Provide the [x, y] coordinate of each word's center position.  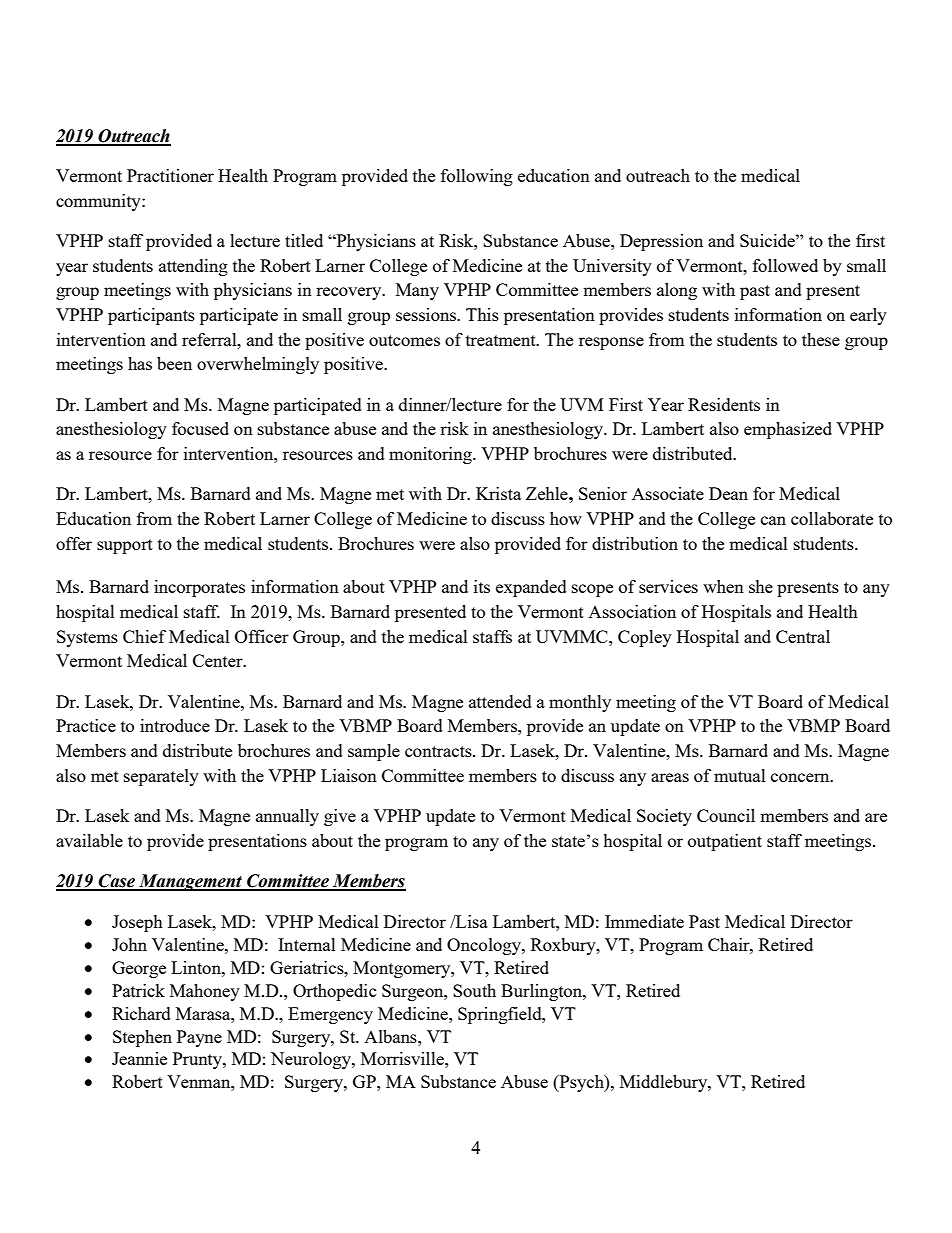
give [340, 817]
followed [785, 265]
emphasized [788, 430]
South [474, 990]
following [477, 177]
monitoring [431, 455]
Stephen [142, 1038]
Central [803, 636]
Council [726, 815]
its [482, 586]
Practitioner [170, 175]
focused [200, 428]
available [89, 840]
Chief [144, 636]
